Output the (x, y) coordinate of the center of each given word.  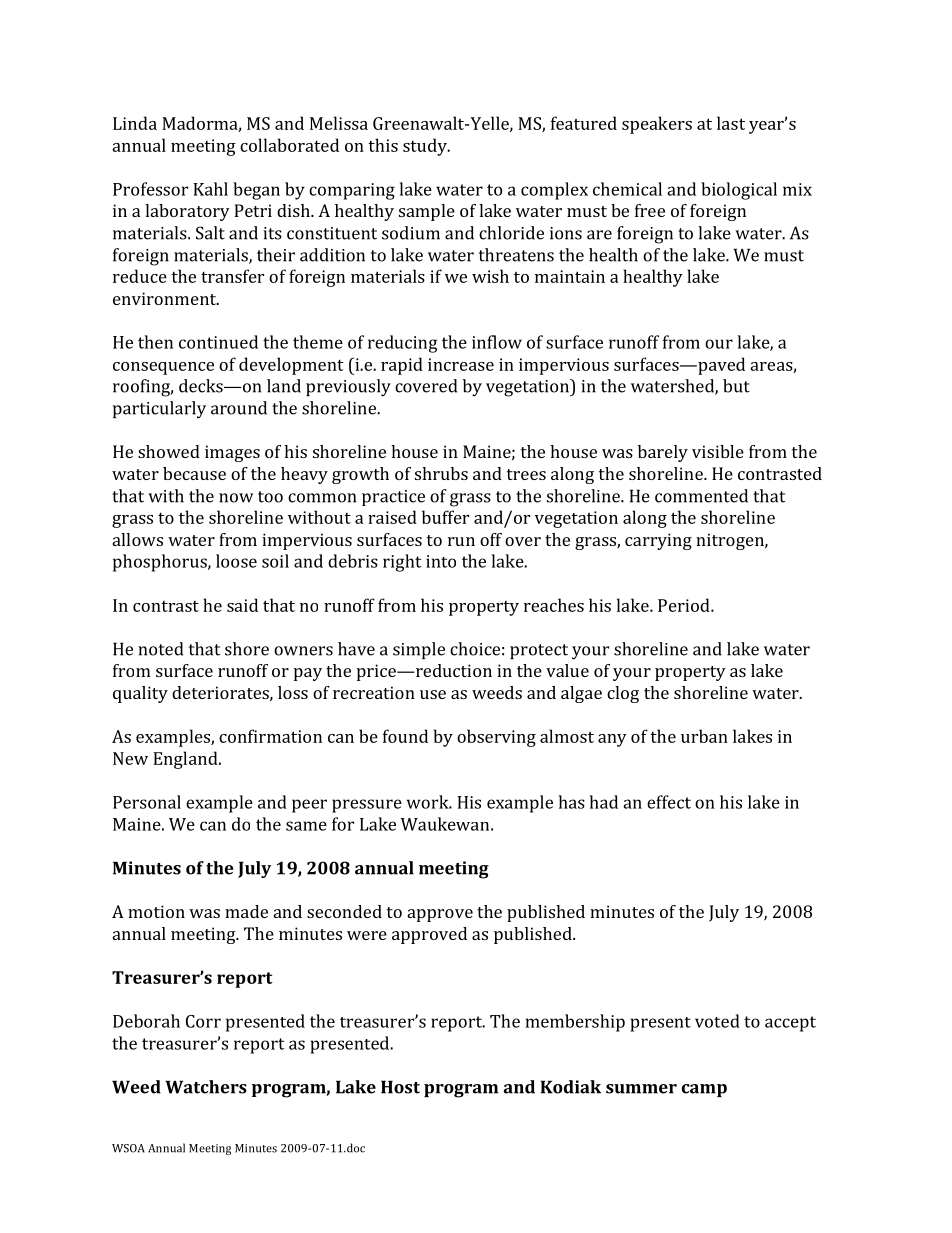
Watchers (206, 1087)
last (731, 123)
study (426, 147)
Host (400, 1087)
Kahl (210, 189)
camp (704, 1090)
